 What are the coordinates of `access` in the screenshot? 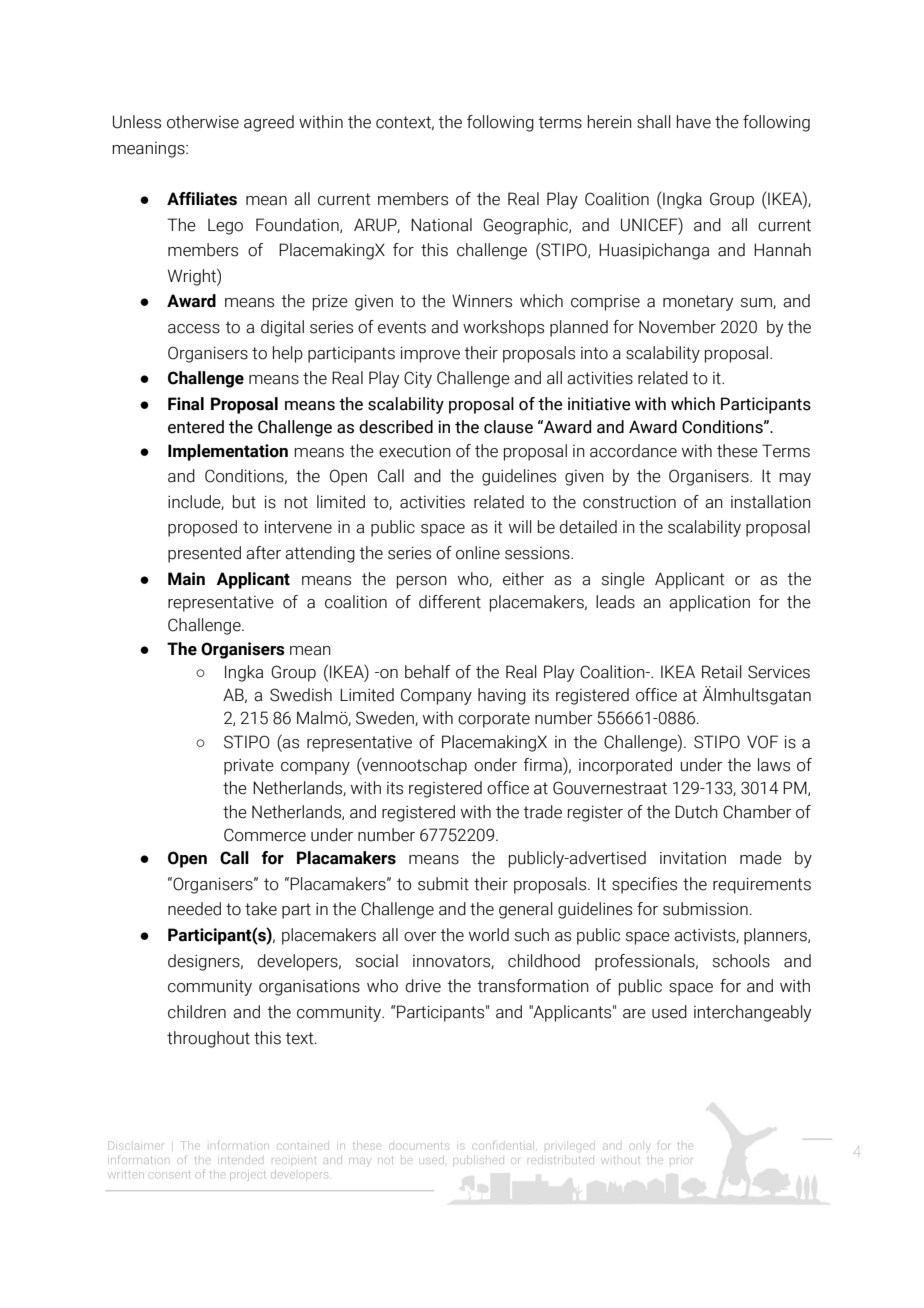 It's located at (194, 329).
